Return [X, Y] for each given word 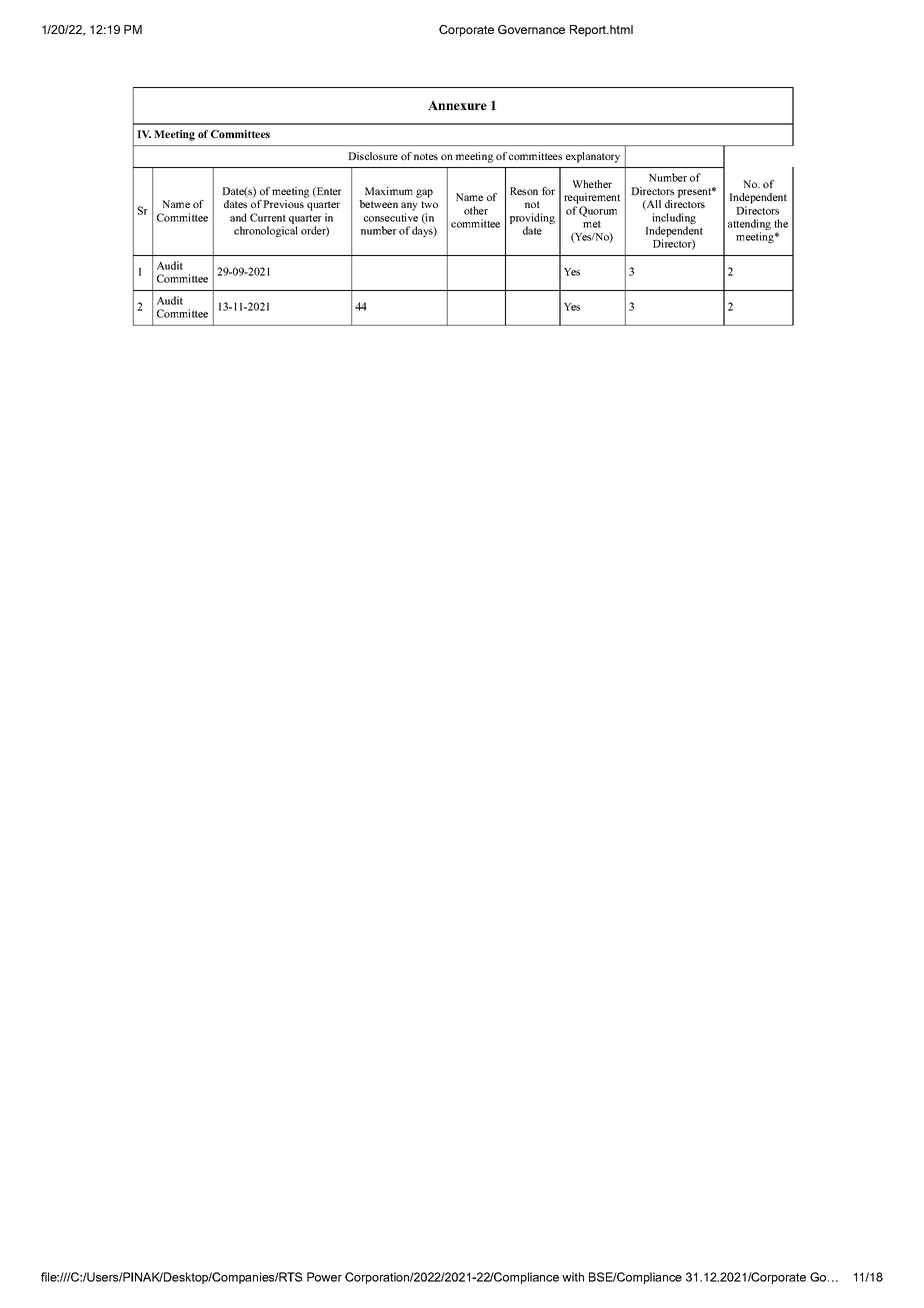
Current [268, 217]
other [476, 210]
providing [532, 220]
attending [749, 226]
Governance [531, 29]
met [592, 224]
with [573, 1277]
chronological [266, 231]
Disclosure [373, 156]
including [674, 220]
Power [324, 1277]
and [238, 217]
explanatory [593, 157]
